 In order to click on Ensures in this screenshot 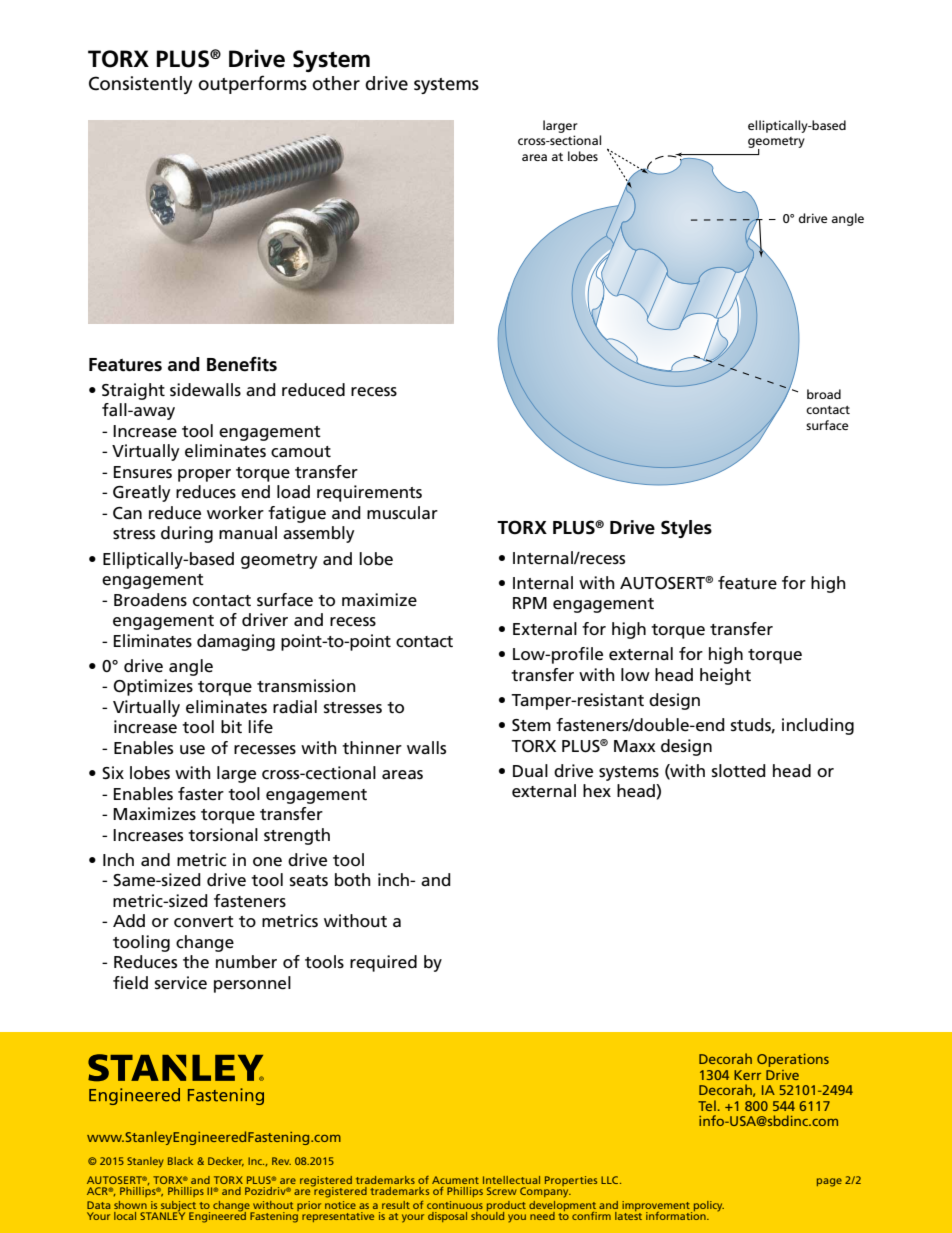, I will do `click(143, 472)`.
